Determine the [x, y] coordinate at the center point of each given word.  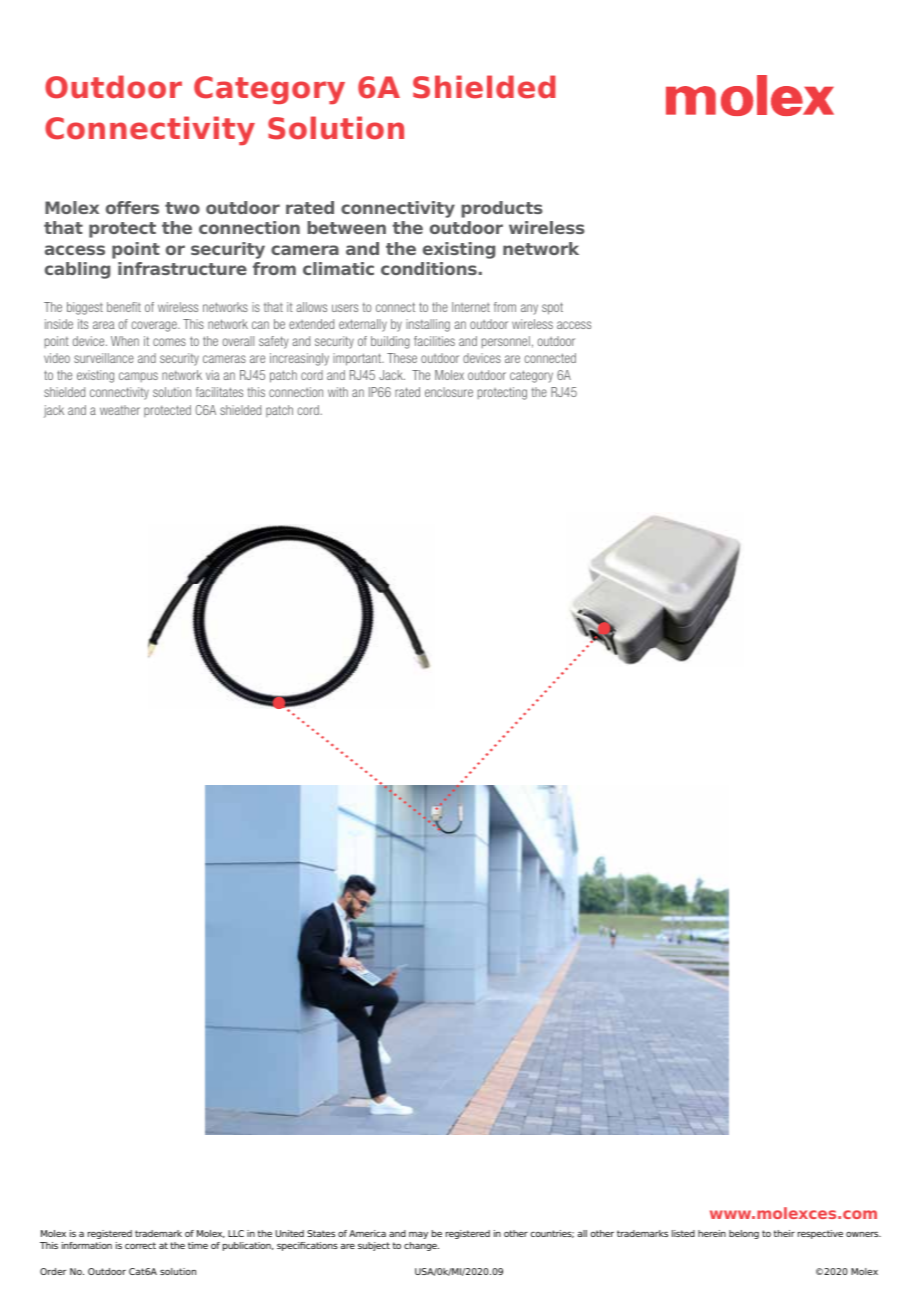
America [367, 1233]
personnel [506, 342]
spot [552, 308]
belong [744, 1234]
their [784, 1233]
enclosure [449, 392]
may [418, 1235]
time [198, 1245]
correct [140, 1245]
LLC [236, 1233]
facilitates [219, 392]
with [338, 392]
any [529, 309]
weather [120, 410]
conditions [429, 268]
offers [132, 207]
